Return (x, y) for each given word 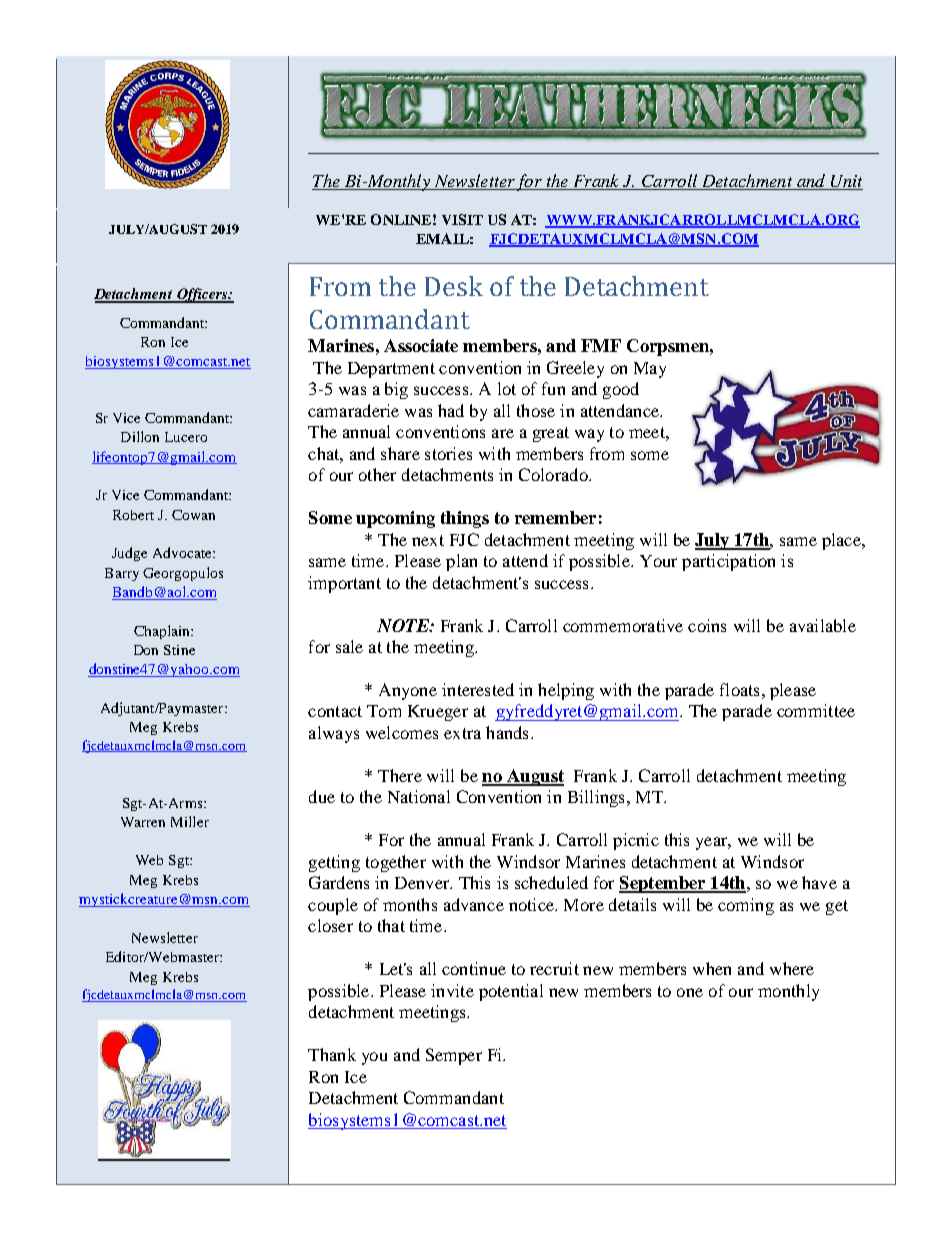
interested (478, 689)
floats (739, 689)
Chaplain (163, 632)
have (819, 882)
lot (507, 388)
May (650, 370)
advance (474, 904)
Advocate (183, 552)
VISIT (462, 219)
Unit (846, 182)
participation (728, 562)
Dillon (140, 436)
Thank (332, 1054)
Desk (454, 286)
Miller (190, 821)
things (465, 519)
